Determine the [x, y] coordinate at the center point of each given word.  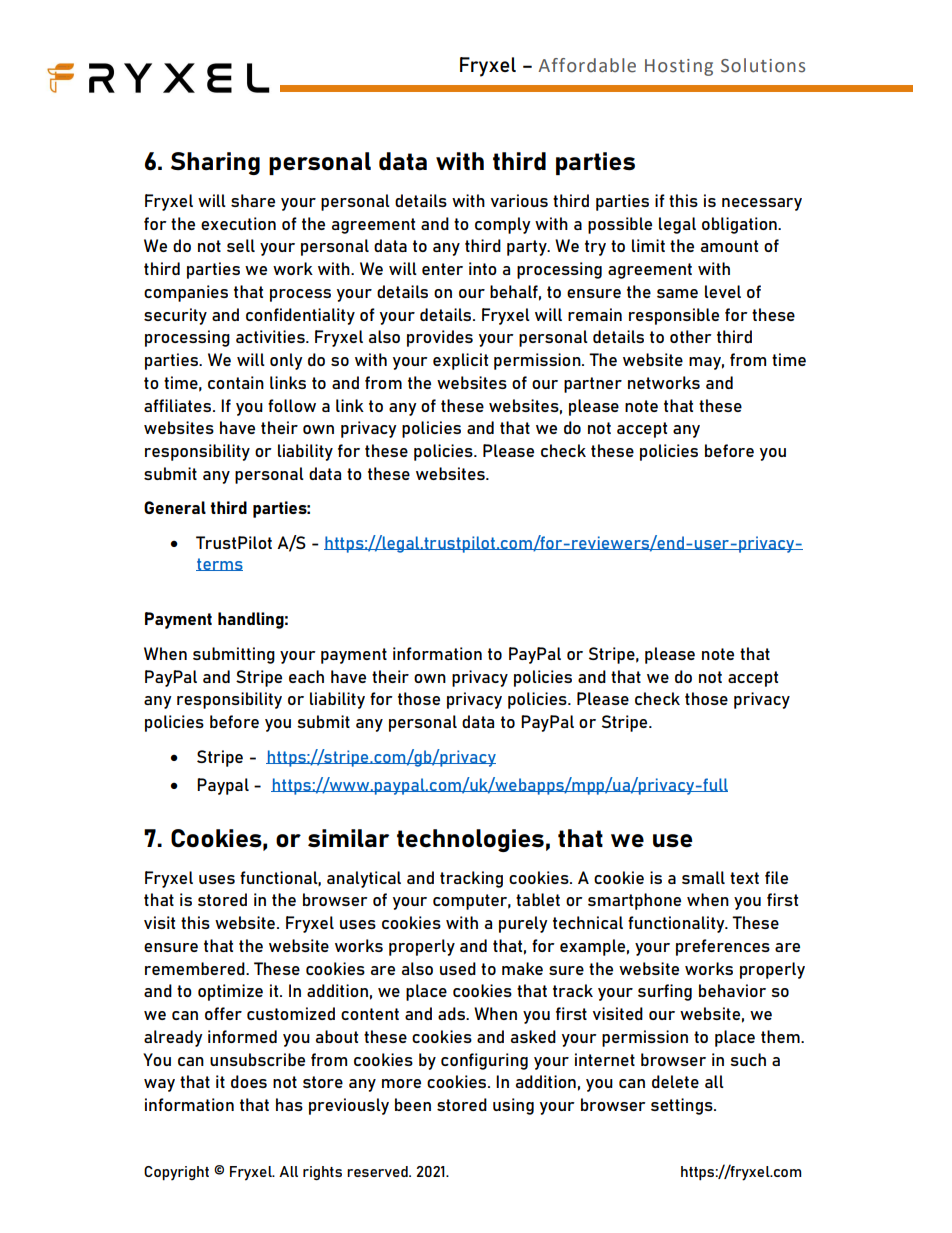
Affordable [587, 65]
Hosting [679, 67]
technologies [470, 840]
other [691, 336]
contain [236, 382]
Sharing [215, 163]
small [703, 877]
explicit [460, 361]
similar [348, 838]
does [249, 1081]
